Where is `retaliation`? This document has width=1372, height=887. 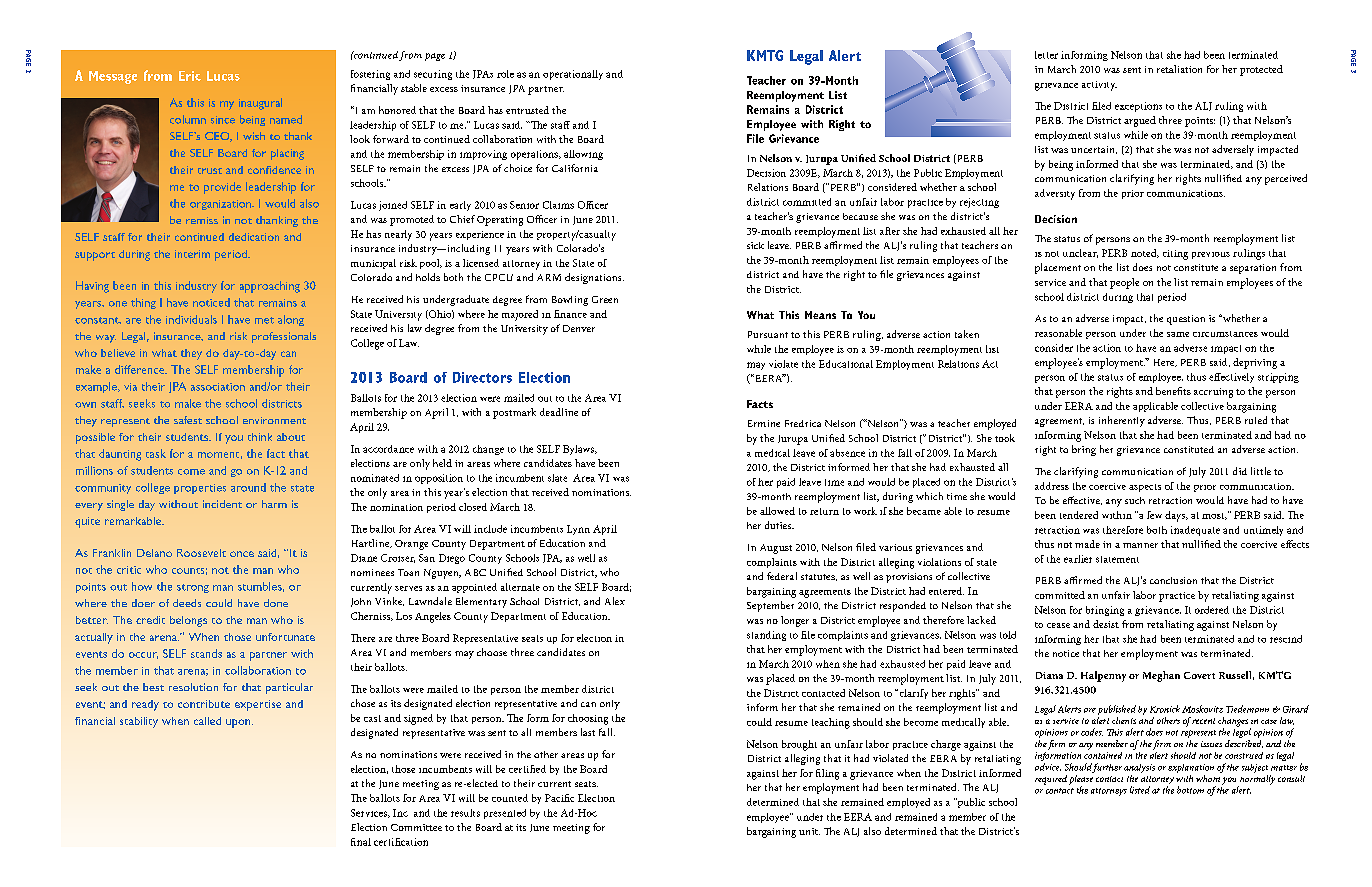 retaliation is located at coordinates (1179, 69).
